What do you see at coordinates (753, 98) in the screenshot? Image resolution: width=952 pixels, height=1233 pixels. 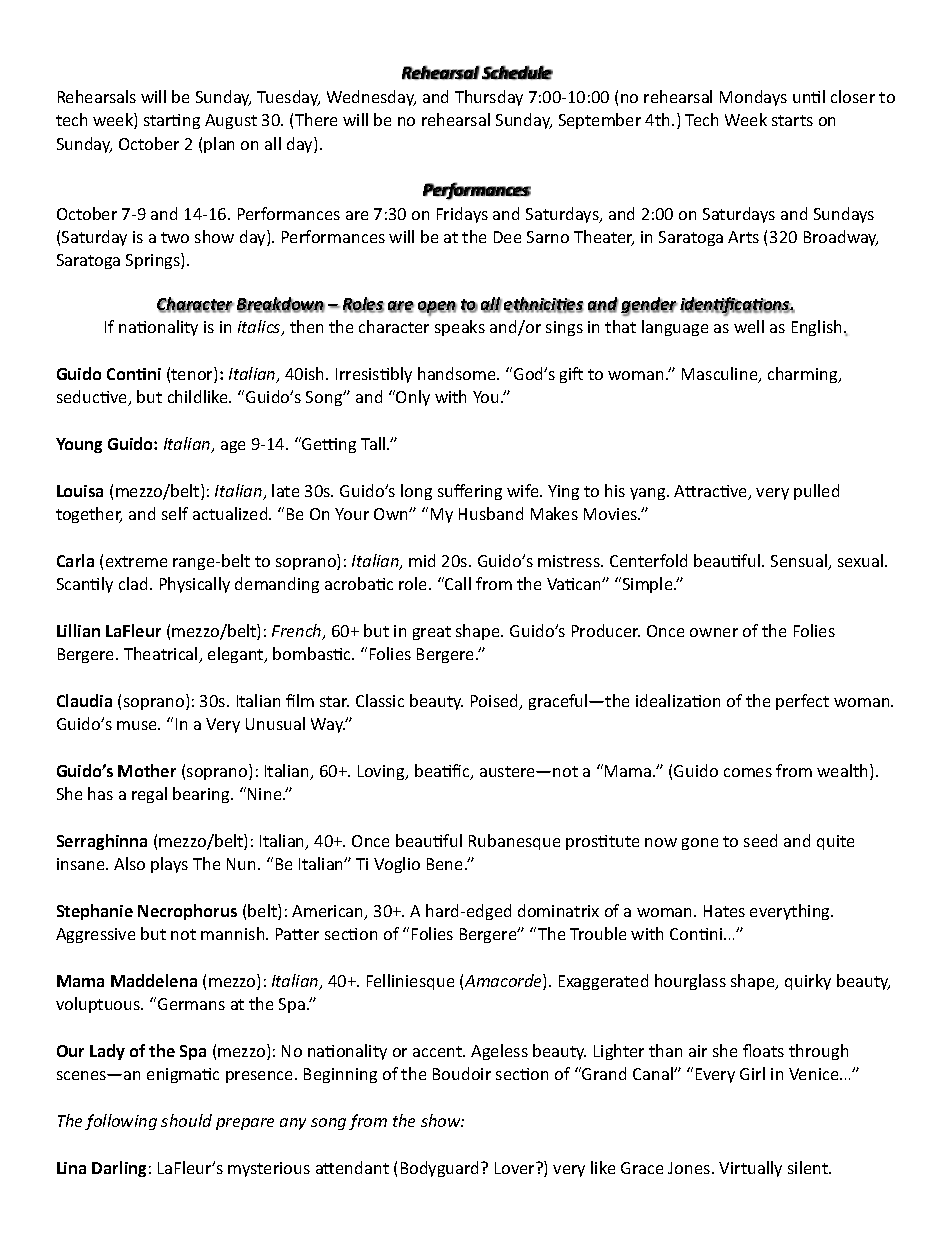 I see `Mondays` at bounding box center [753, 98].
